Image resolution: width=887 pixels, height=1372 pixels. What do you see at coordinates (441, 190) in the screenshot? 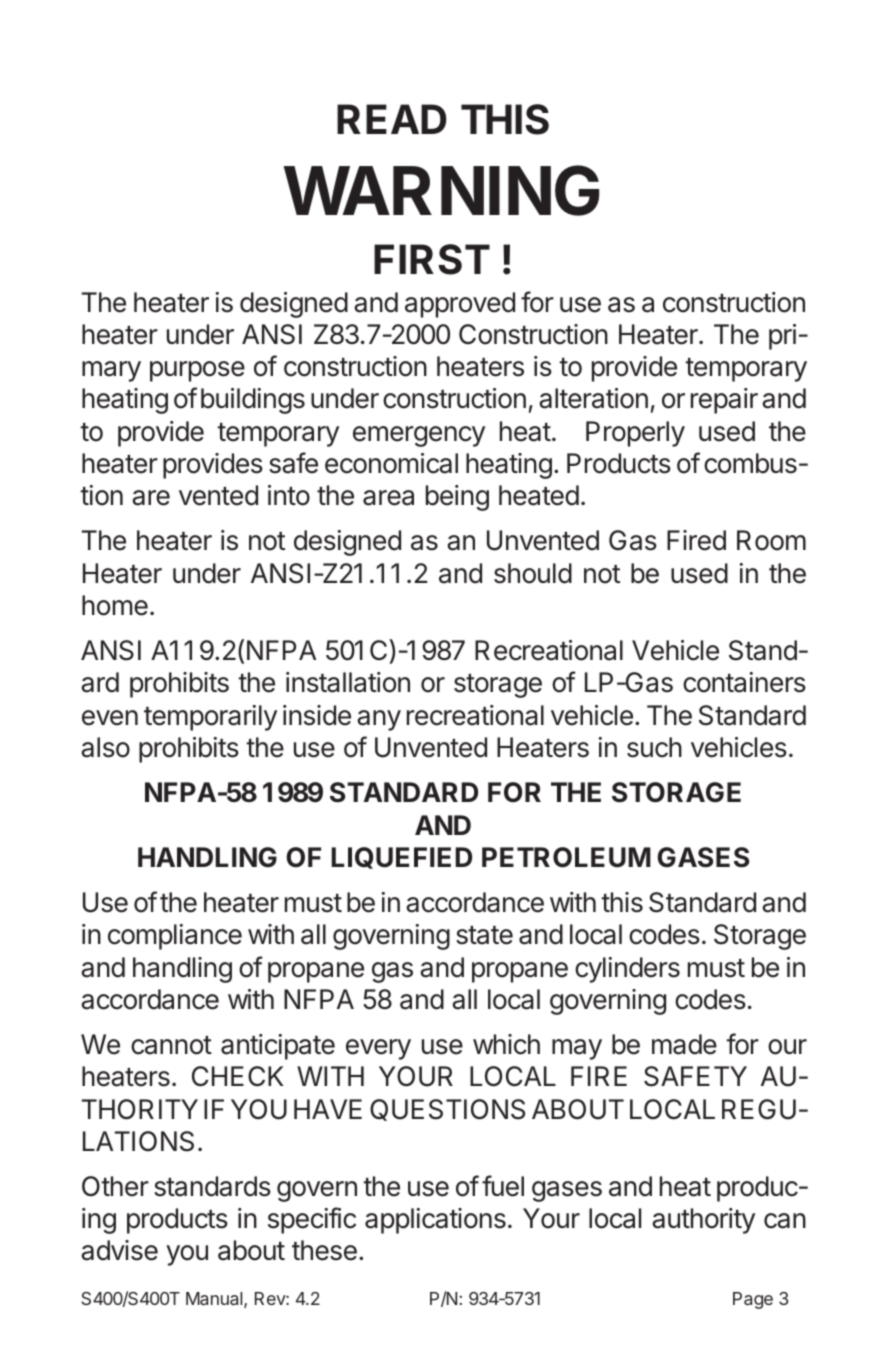
I see `WARNING` at bounding box center [441, 190].
